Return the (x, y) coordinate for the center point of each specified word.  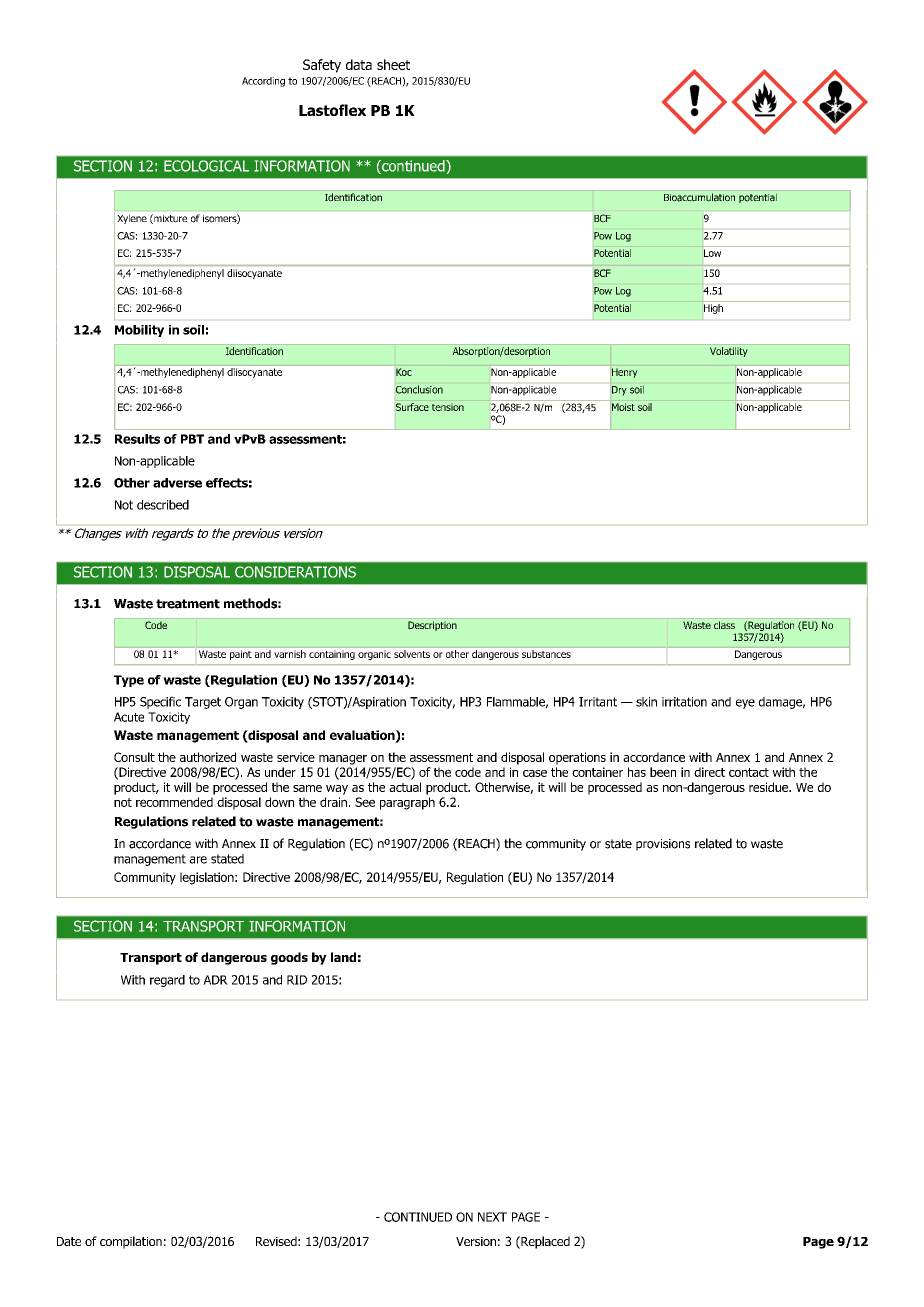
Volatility (729, 352)
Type (129, 681)
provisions (663, 845)
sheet (393, 64)
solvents (412, 654)
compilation (131, 1242)
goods (289, 958)
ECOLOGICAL (206, 166)
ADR (215, 980)
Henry (624, 373)
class (724, 625)
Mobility (139, 331)
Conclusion (419, 389)
